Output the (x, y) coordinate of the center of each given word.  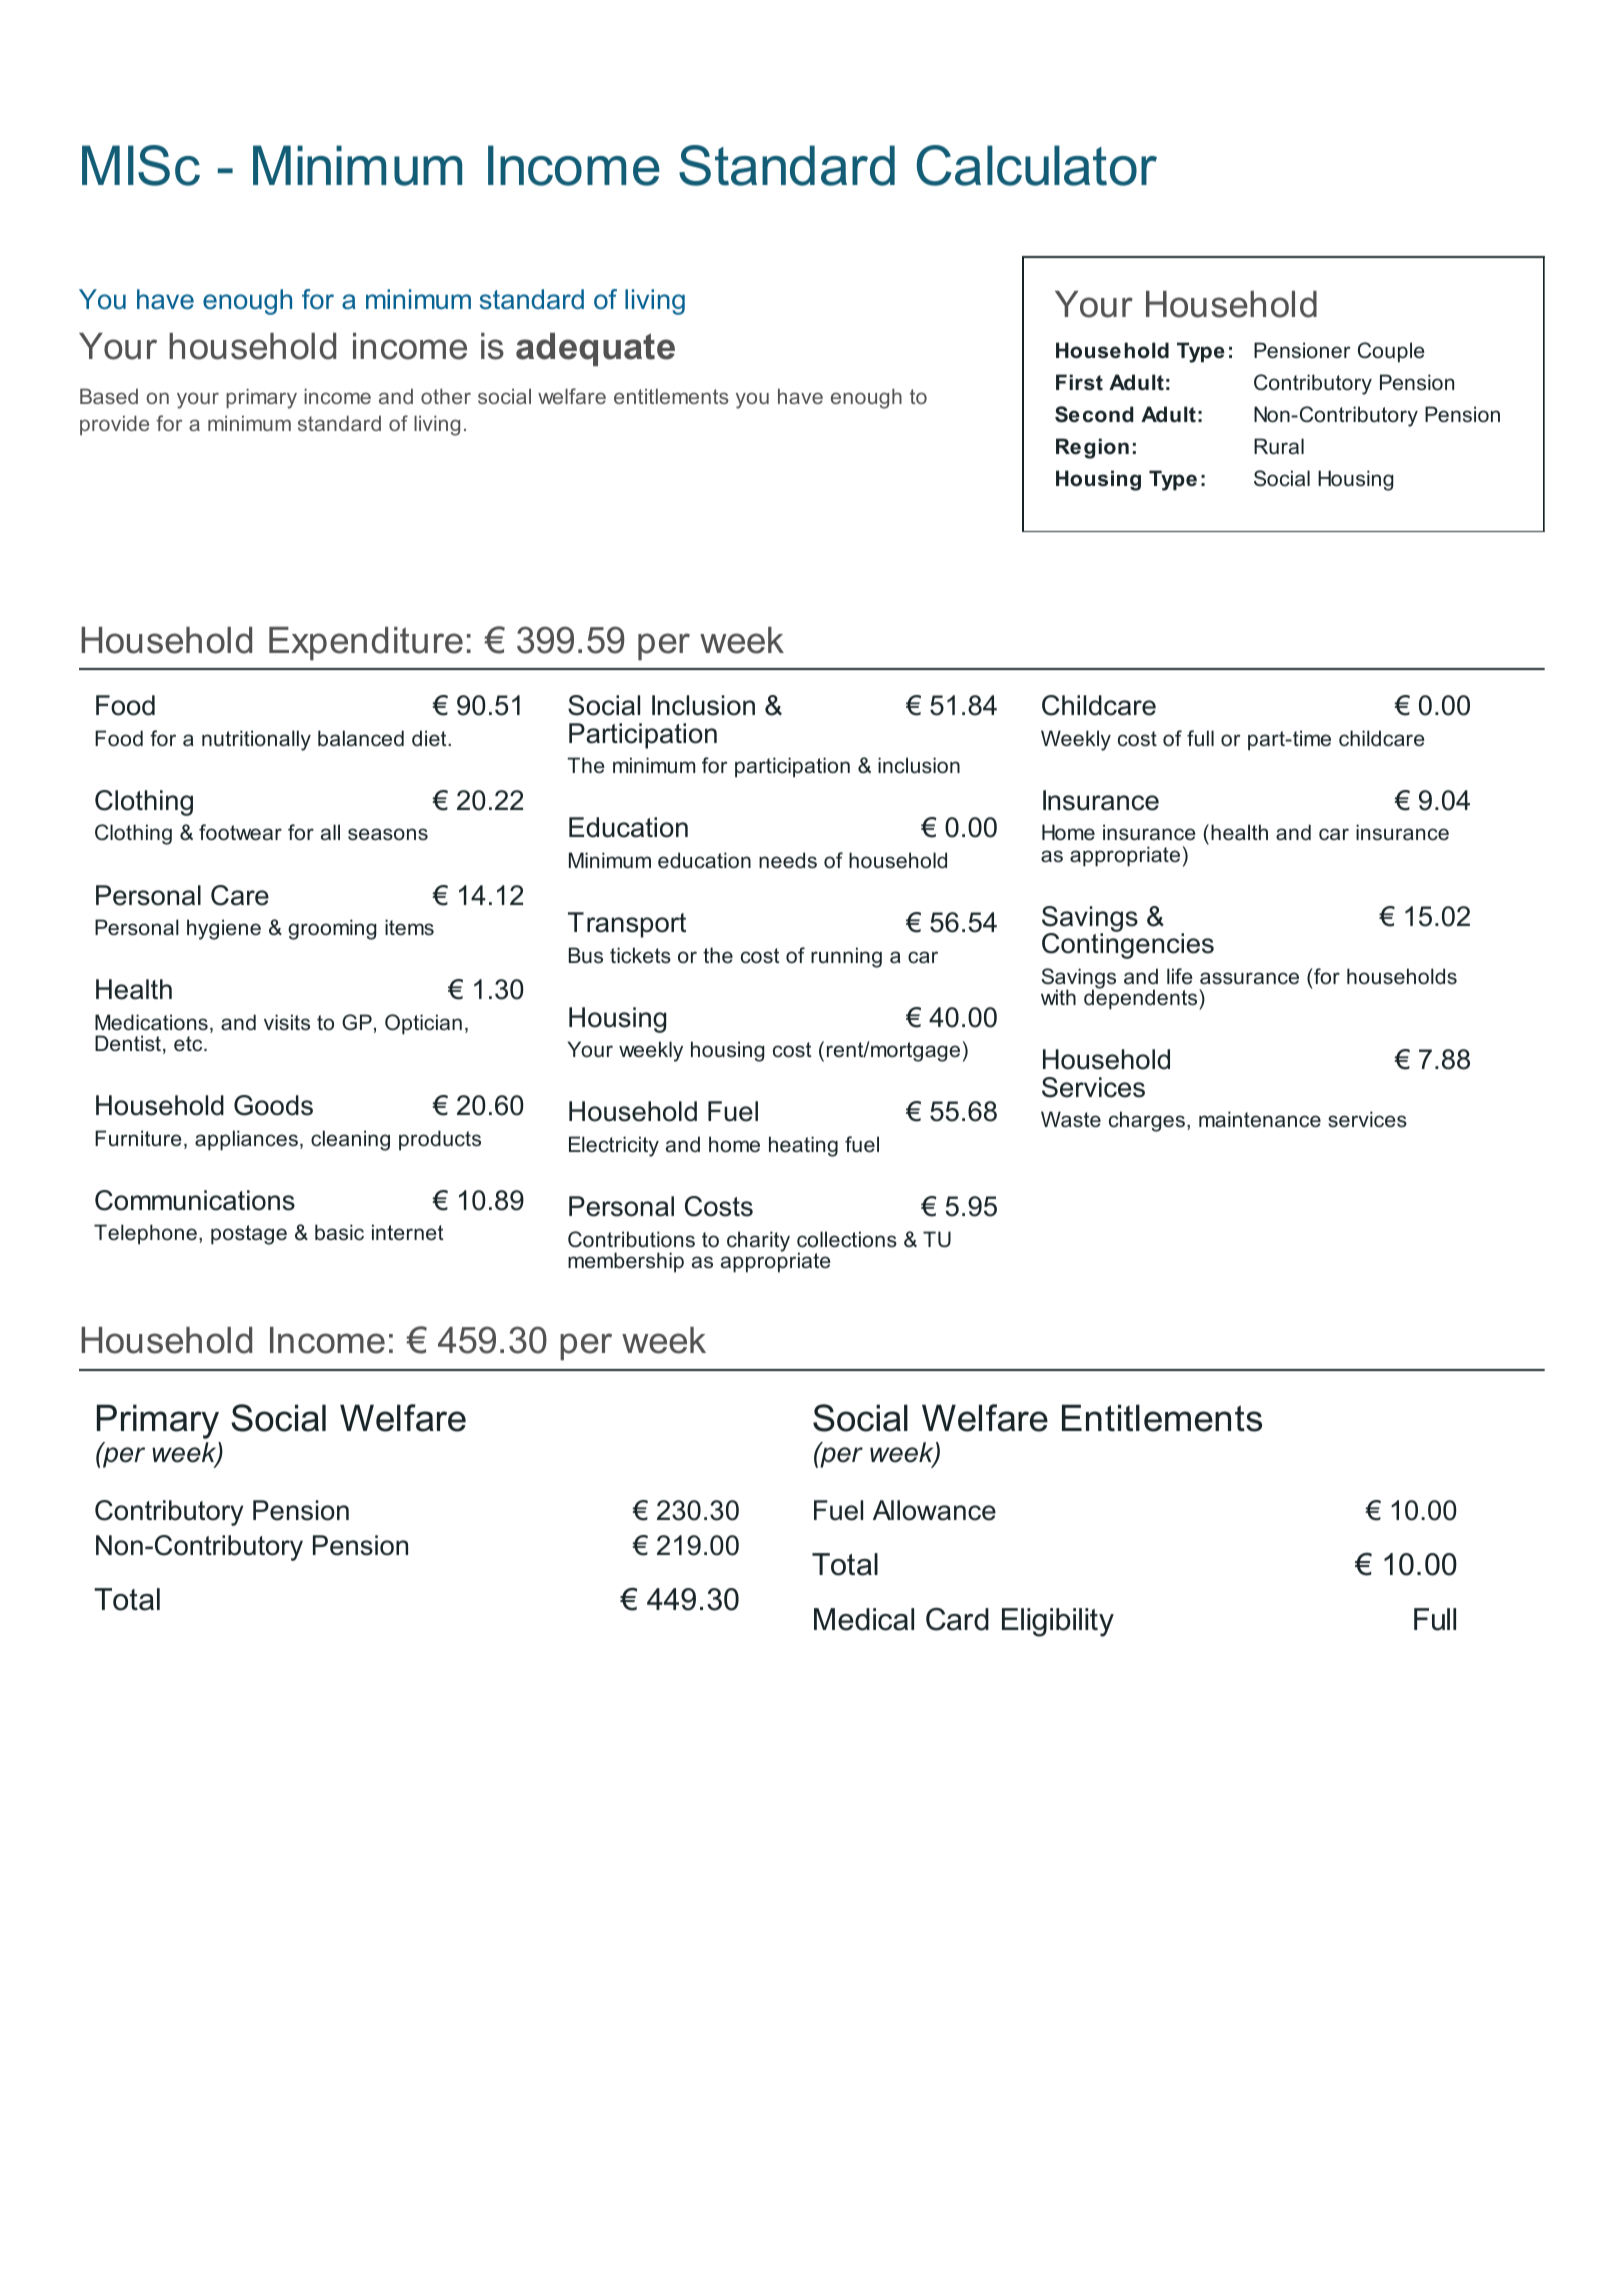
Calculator (1037, 165)
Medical (864, 1619)
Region (1092, 448)
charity (758, 1241)
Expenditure (366, 644)
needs (788, 860)
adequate (595, 349)
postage (249, 1235)
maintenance (1260, 1119)
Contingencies (1128, 945)
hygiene (224, 929)
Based (109, 396)
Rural (1279, 446)
